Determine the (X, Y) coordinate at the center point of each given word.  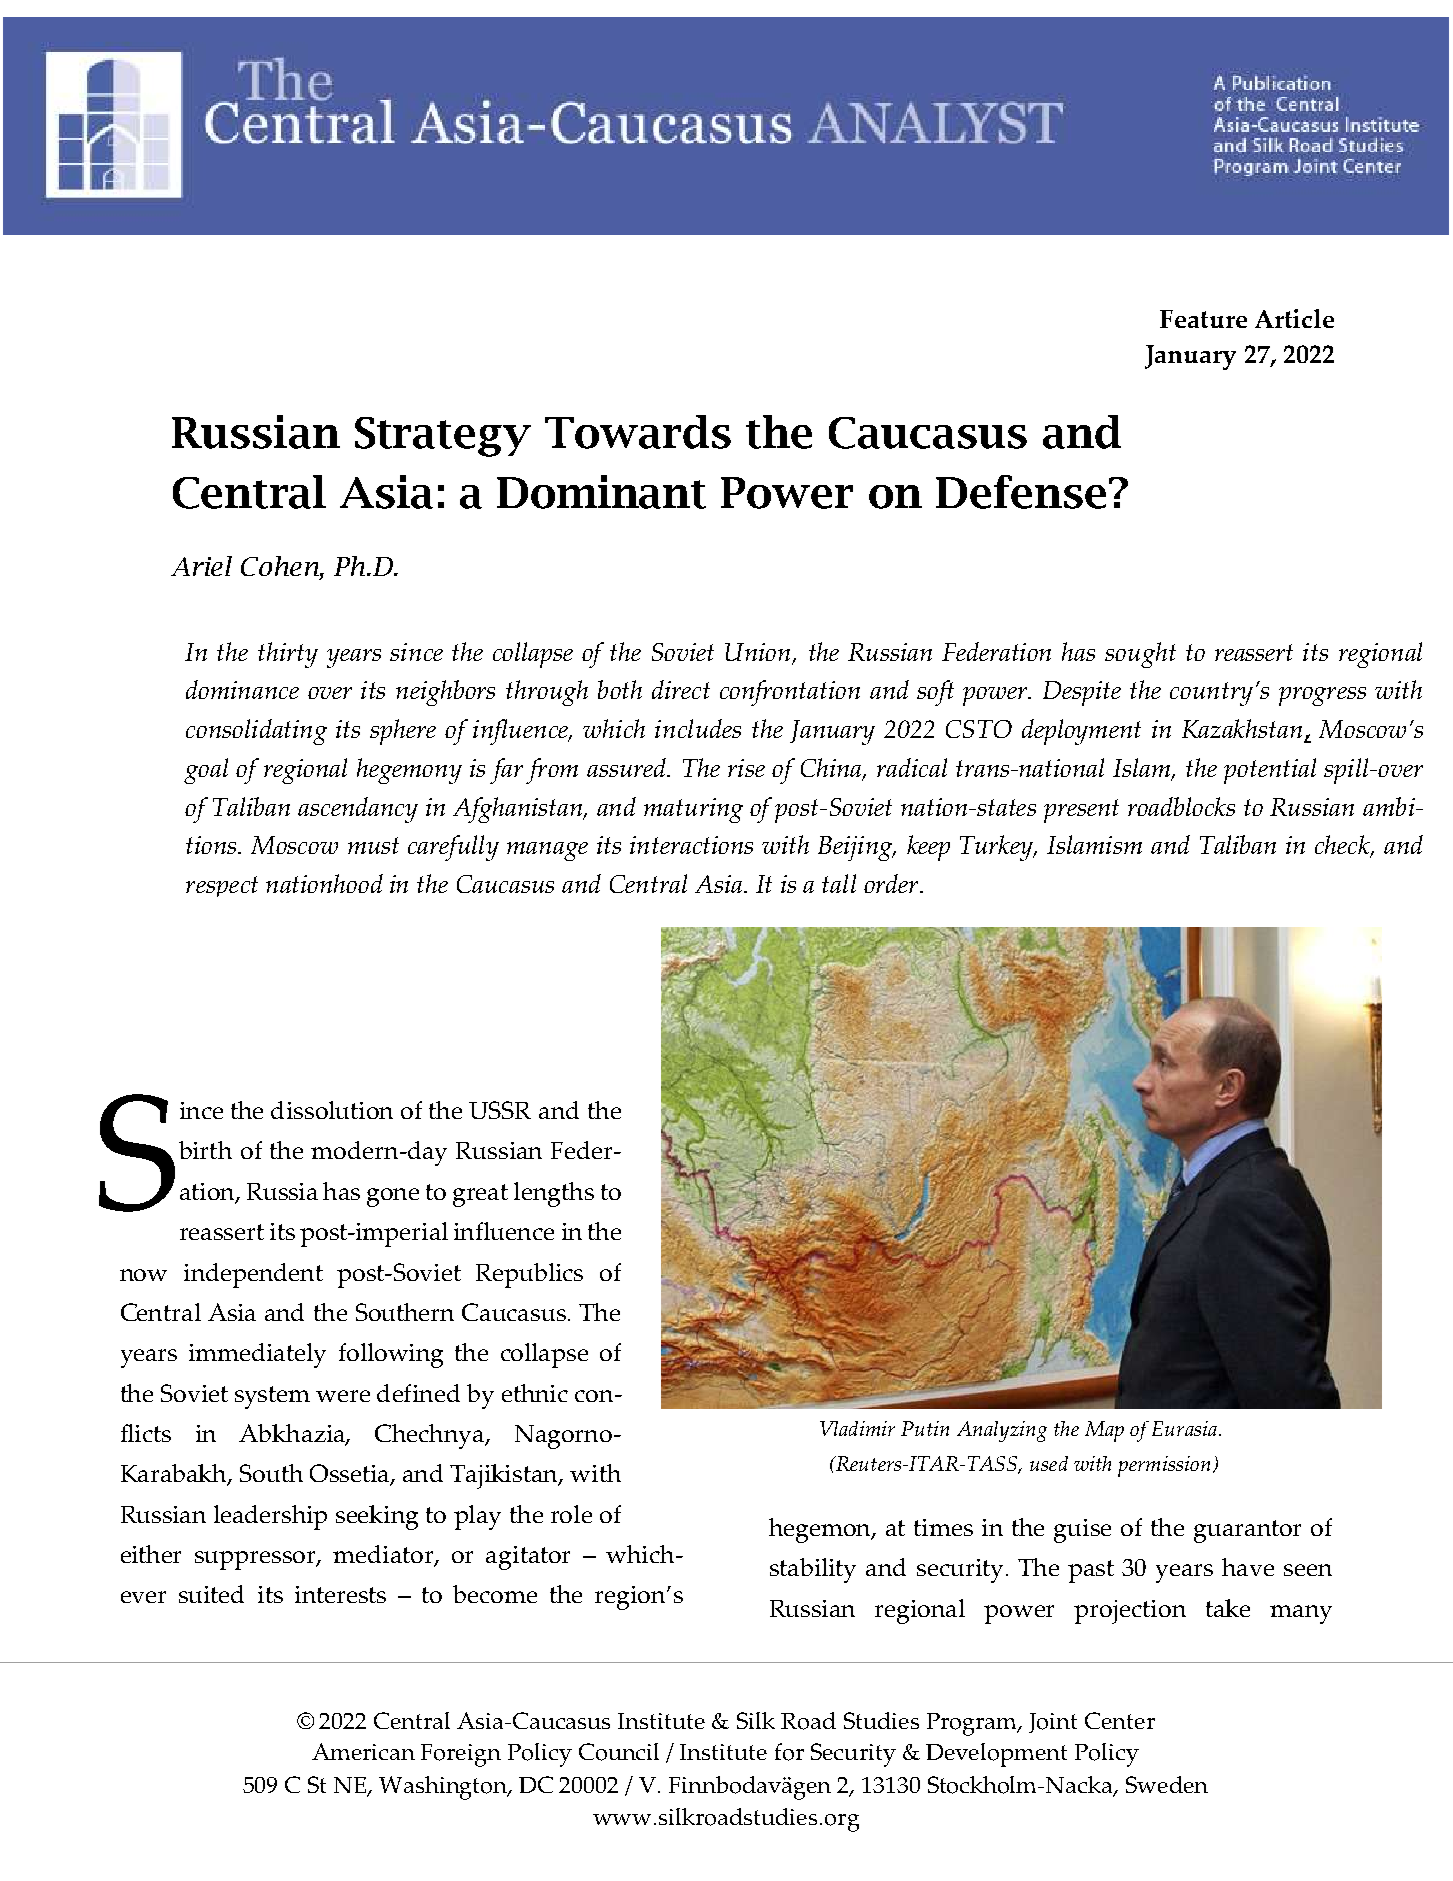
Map (1104, 1431)
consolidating (256, 732)
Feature (1203, 319)
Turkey (998, 848)
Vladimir (857, 1428)
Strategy (443, 437)
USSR (500, 1110)
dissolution (332, 1110)
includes (698, 728)
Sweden (1167, 1784)
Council (619, 1752)
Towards (638, 432)
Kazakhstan (1243, 730)
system (272, 1397)
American (363, 1751)
